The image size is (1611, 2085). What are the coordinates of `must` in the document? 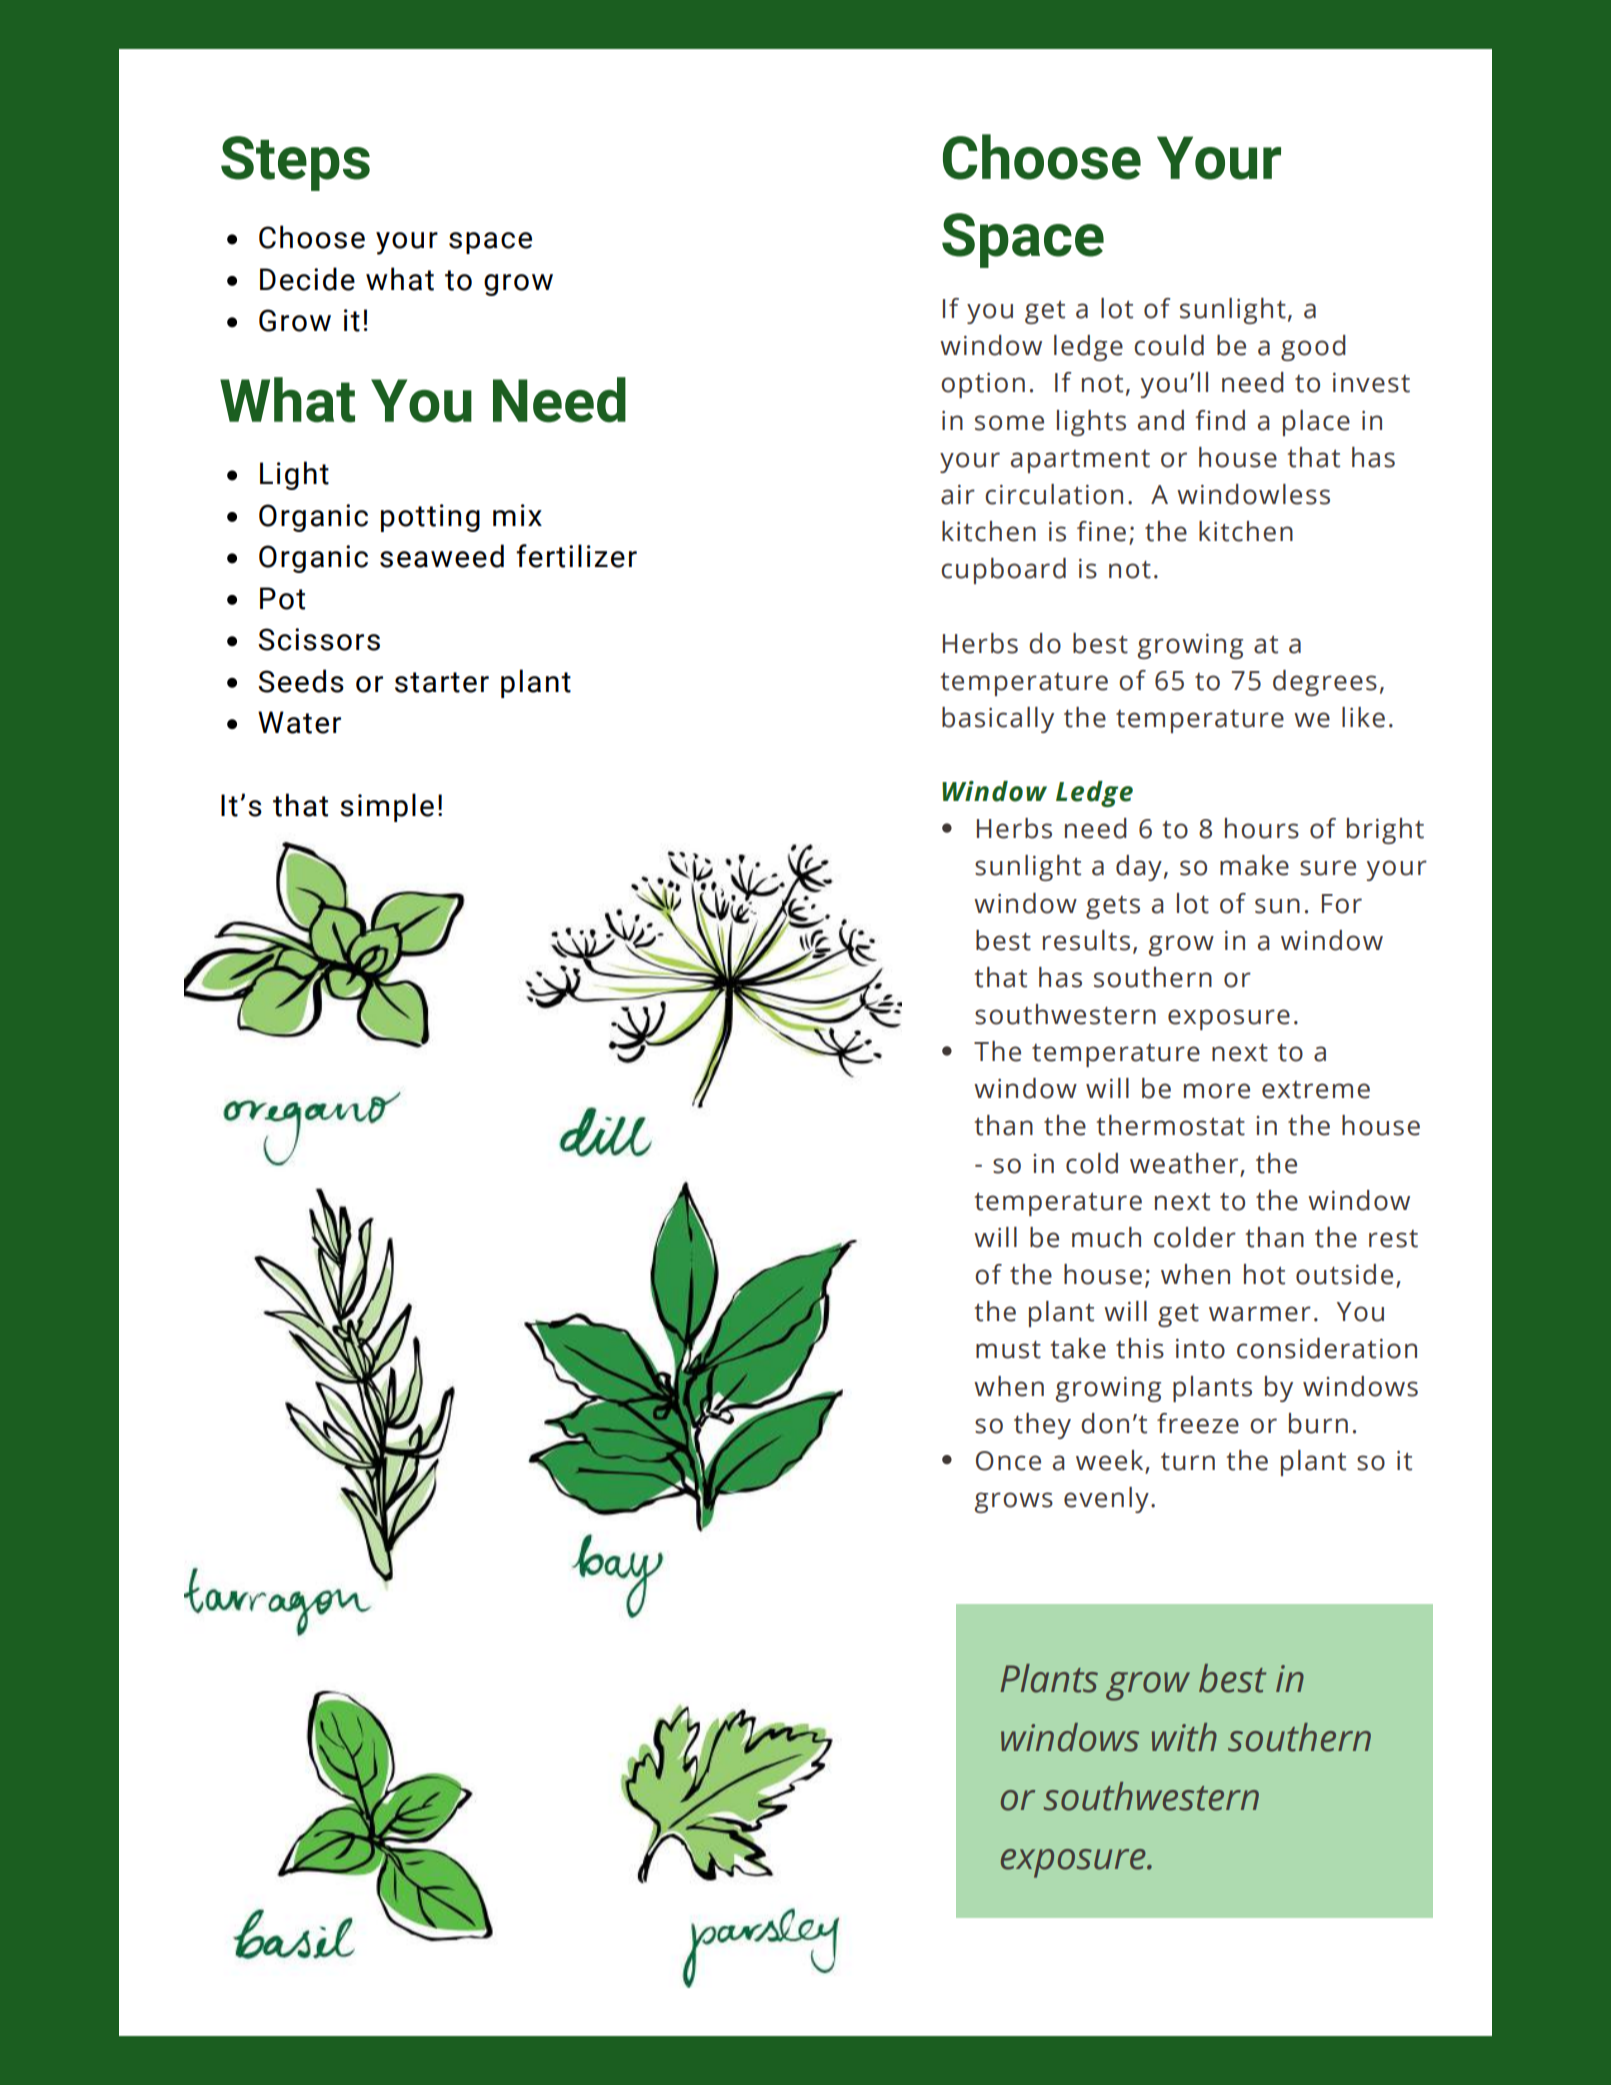 It's located at (1008, 1349).
